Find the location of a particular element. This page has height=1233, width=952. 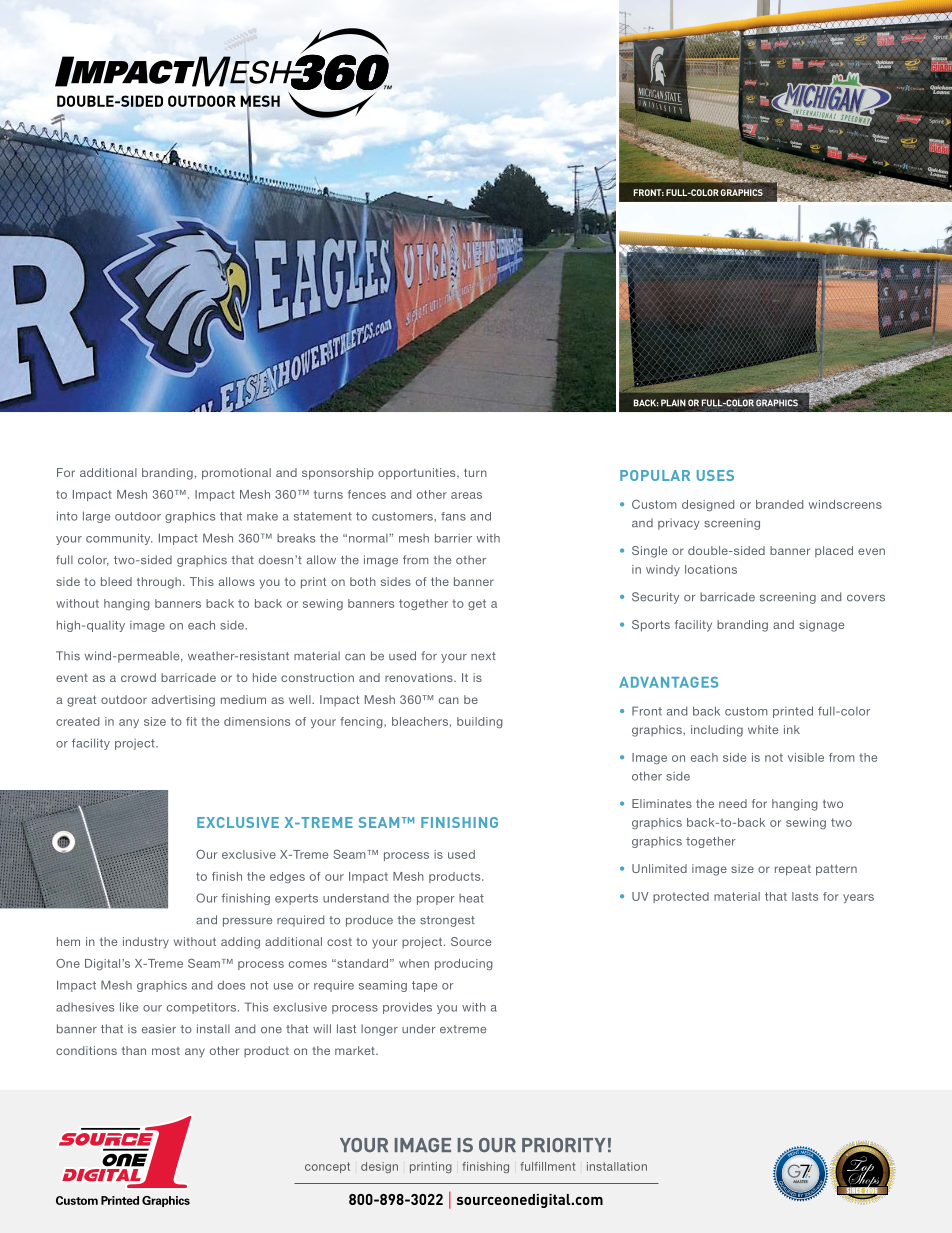

signage is located at coordinates (822, 626).
